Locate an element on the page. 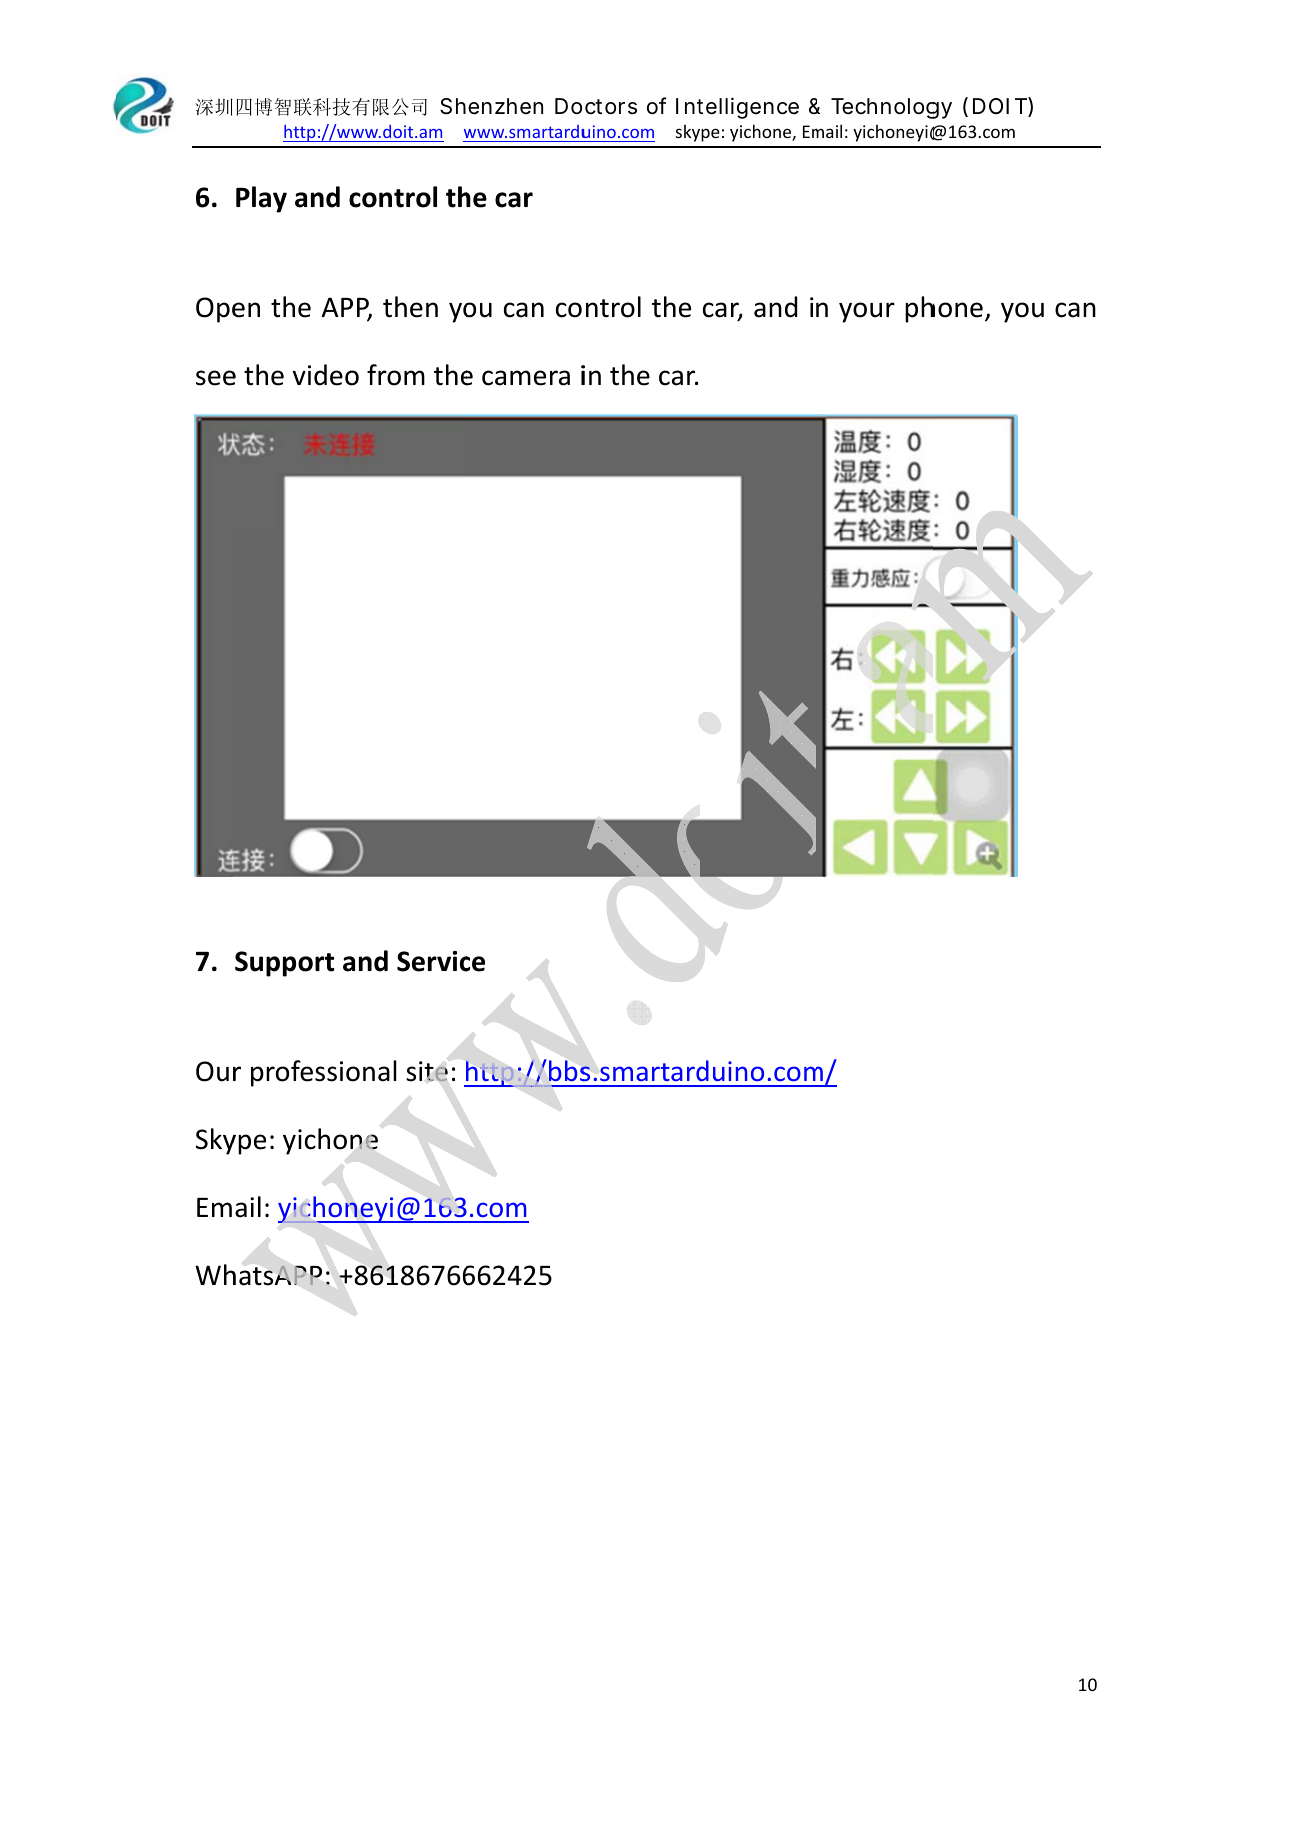 This page has width=1292, height=1828. Ope is located at coordinates (220, 310).
